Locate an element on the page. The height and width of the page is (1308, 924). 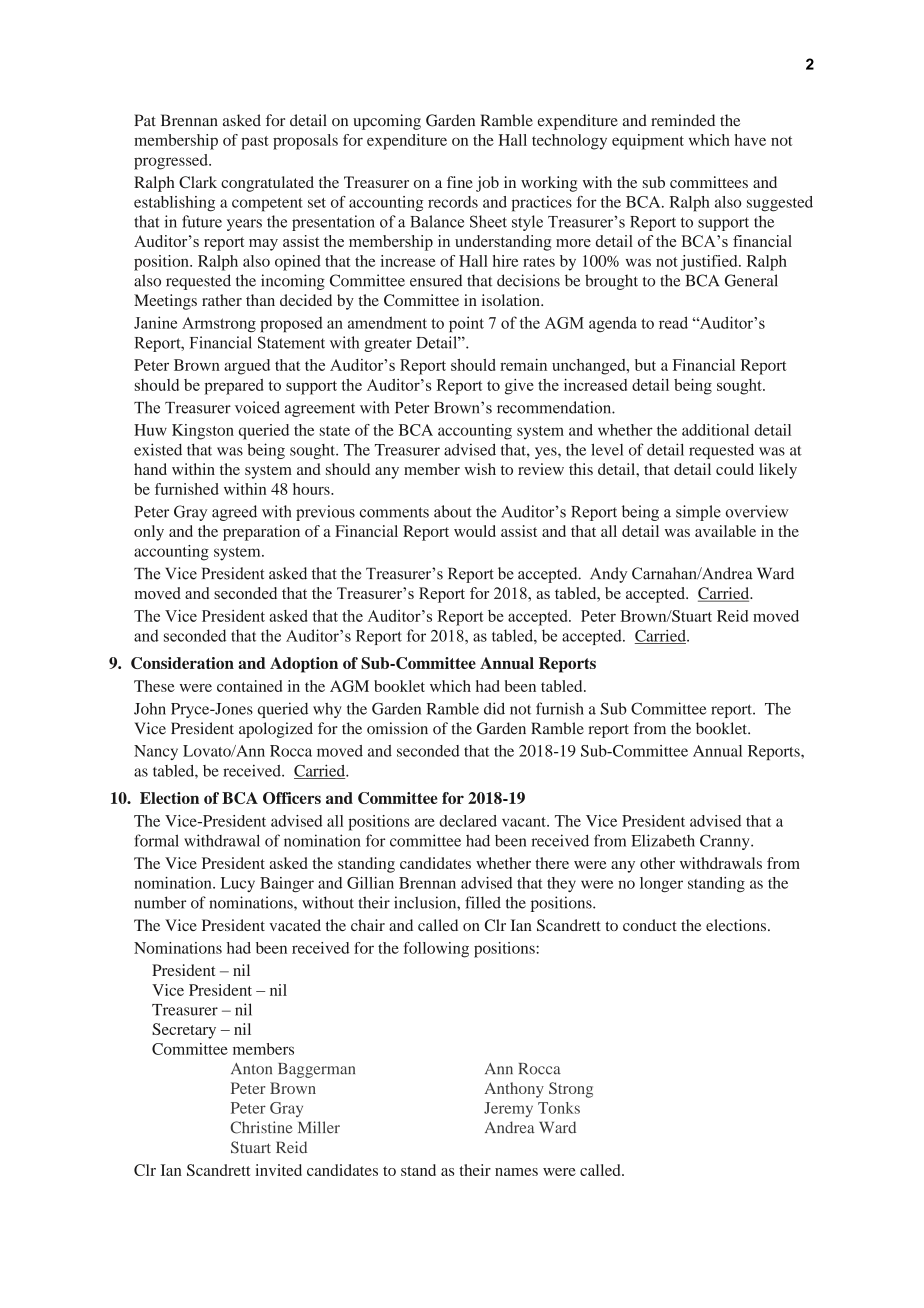
Christine is located at coordinates (261, 1127).
